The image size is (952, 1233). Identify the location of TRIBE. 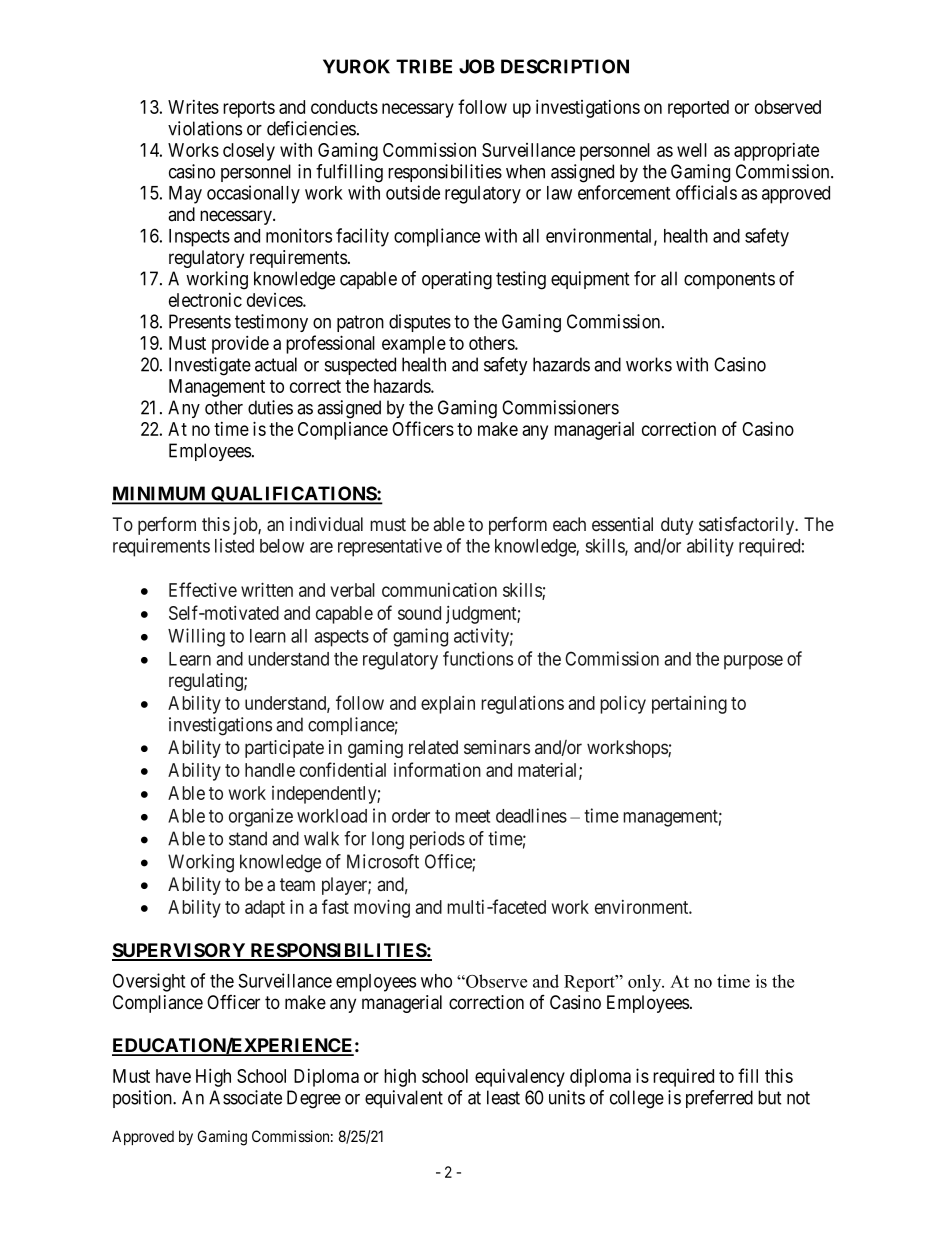
(424, 66).
